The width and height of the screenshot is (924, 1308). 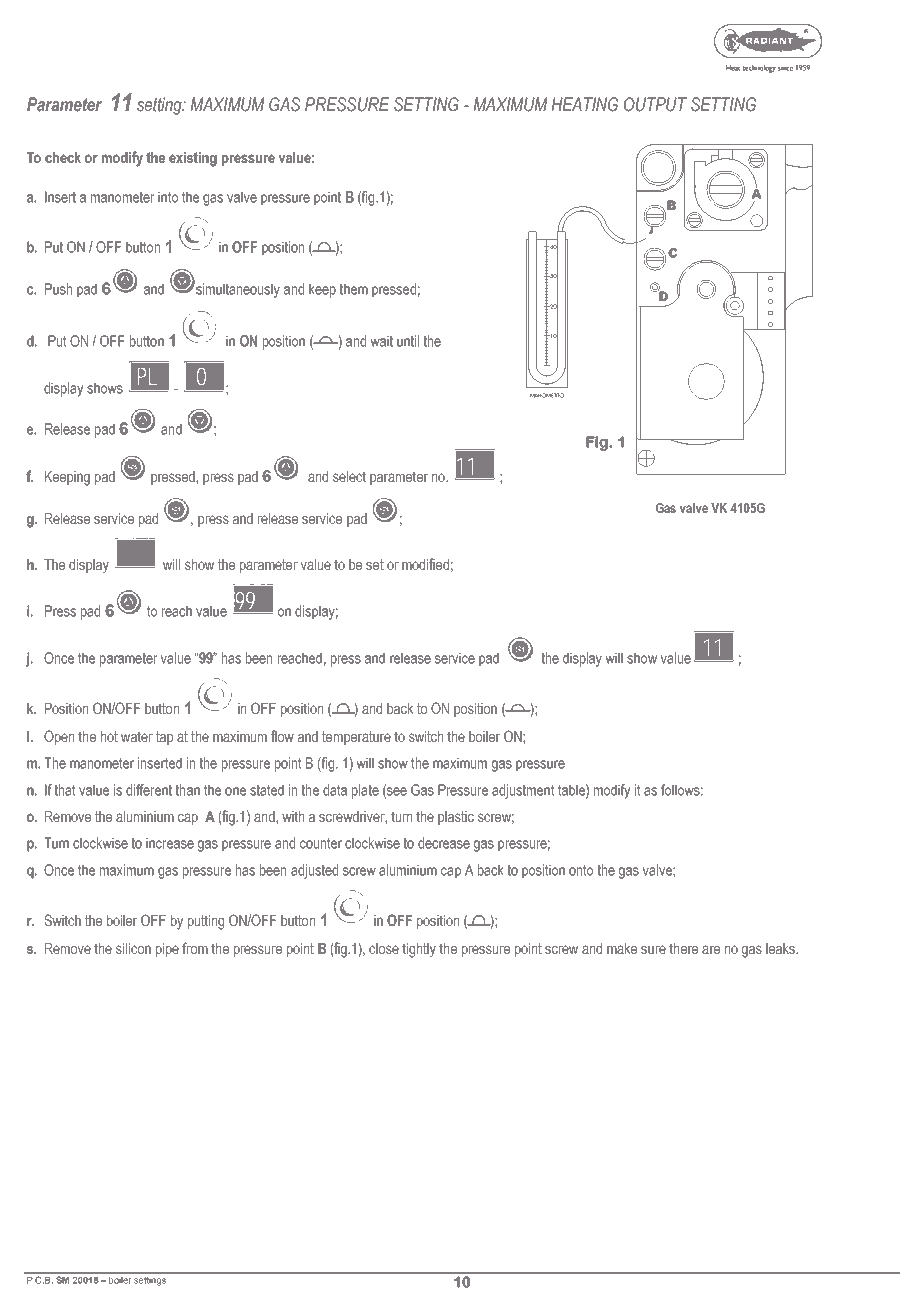 I want to click on onto, so click(x=581, y=870).
